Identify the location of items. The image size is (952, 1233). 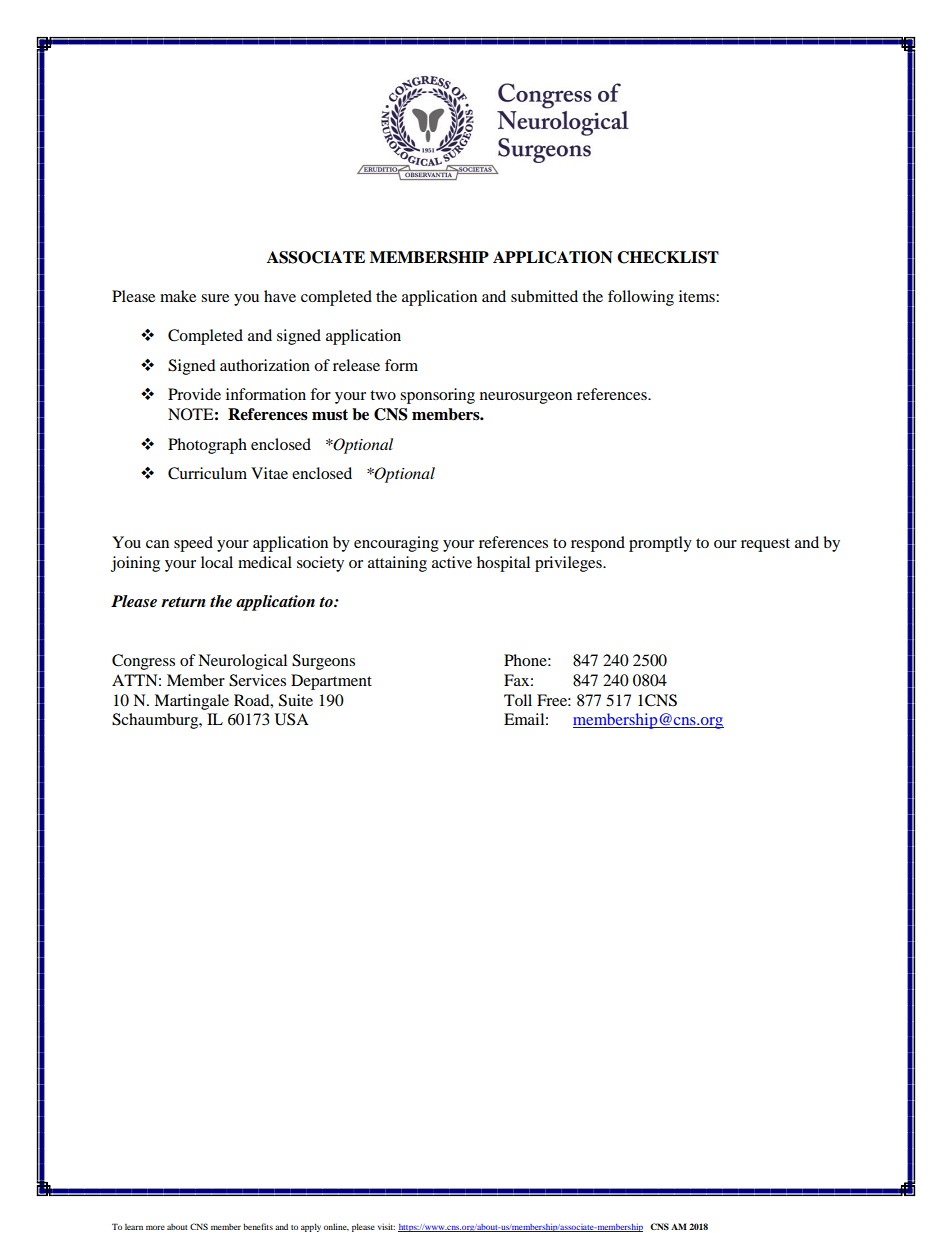
(698, 296).
